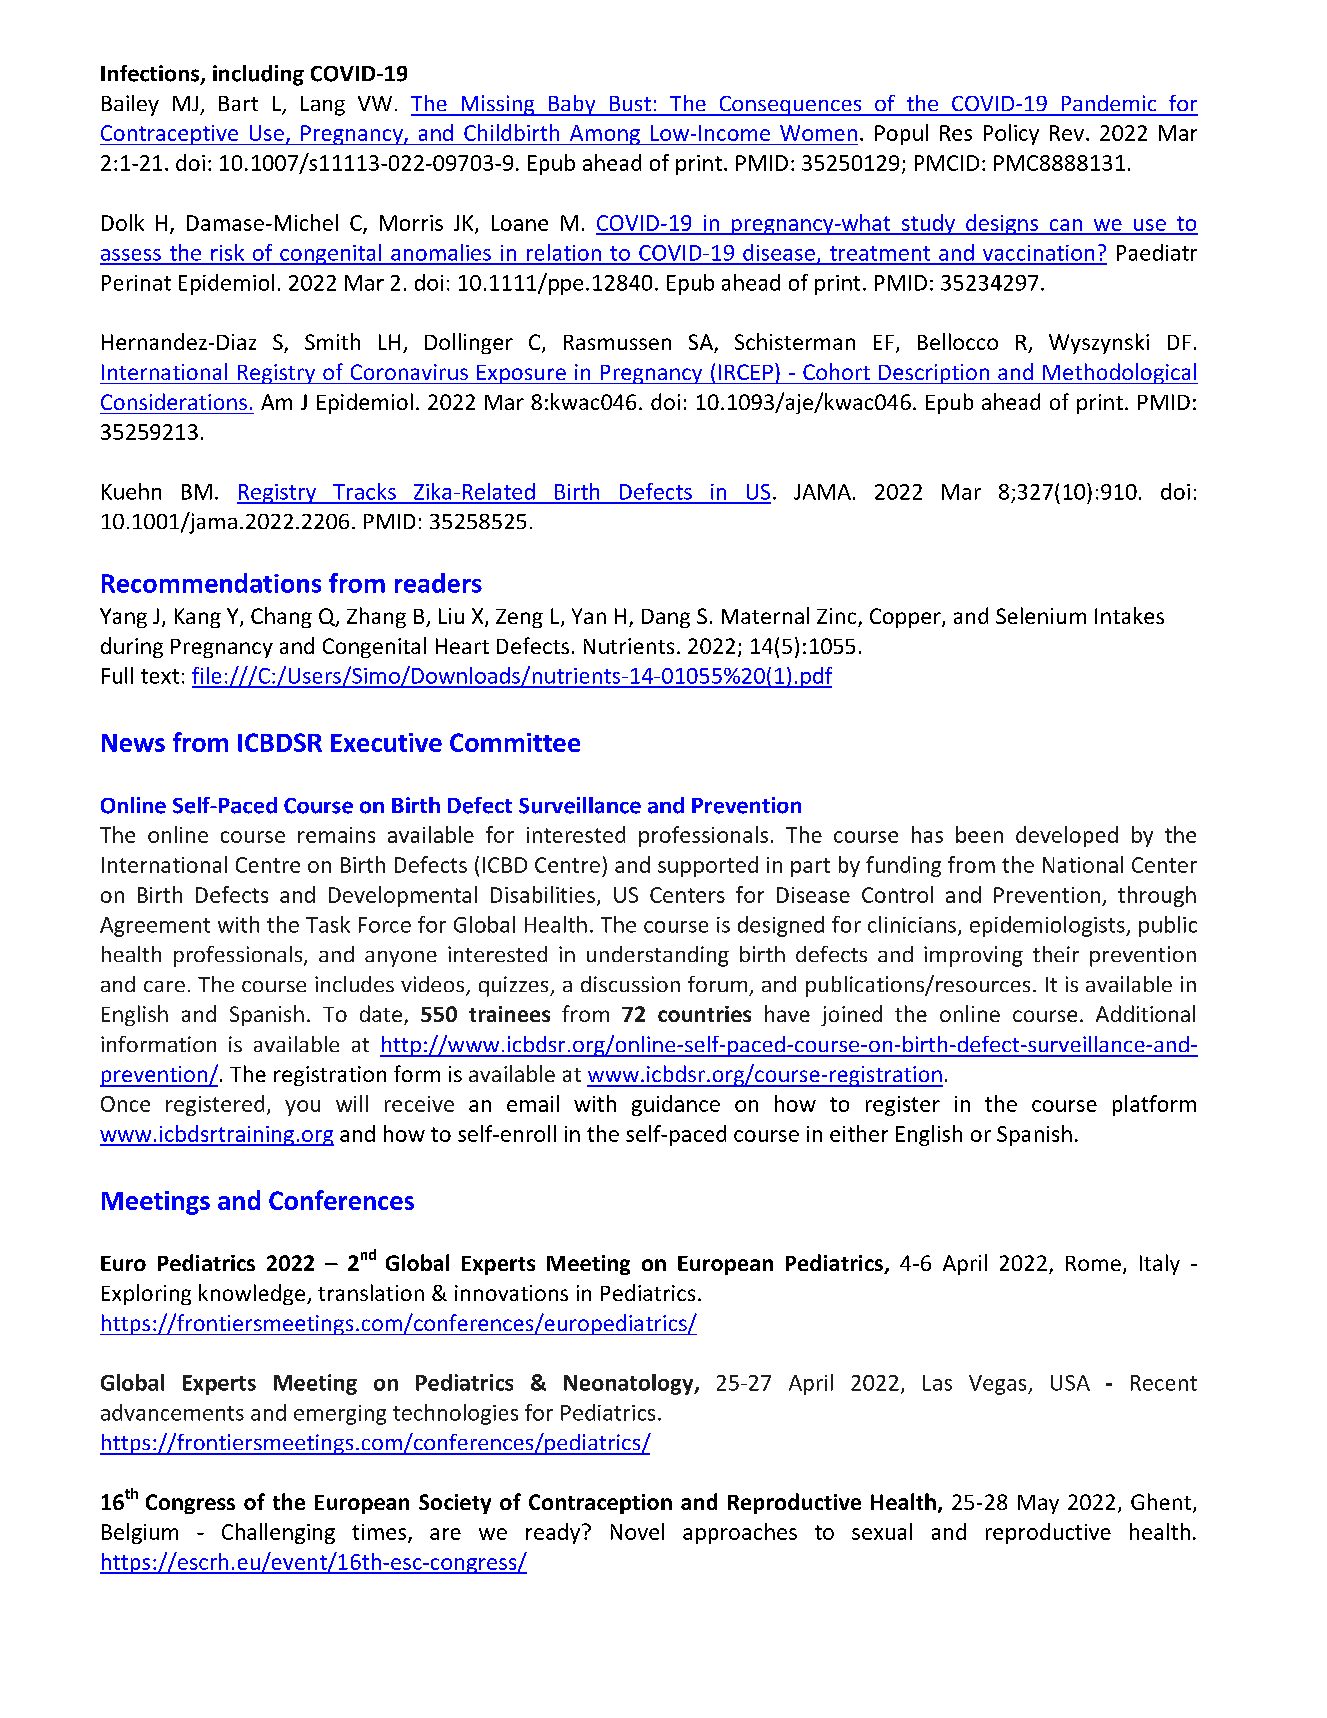 Image resolution: width=1327 pixels, height=1718 pixels. Describe the element at coordinates (604, 135) in the page. I see `Among` at that location.
